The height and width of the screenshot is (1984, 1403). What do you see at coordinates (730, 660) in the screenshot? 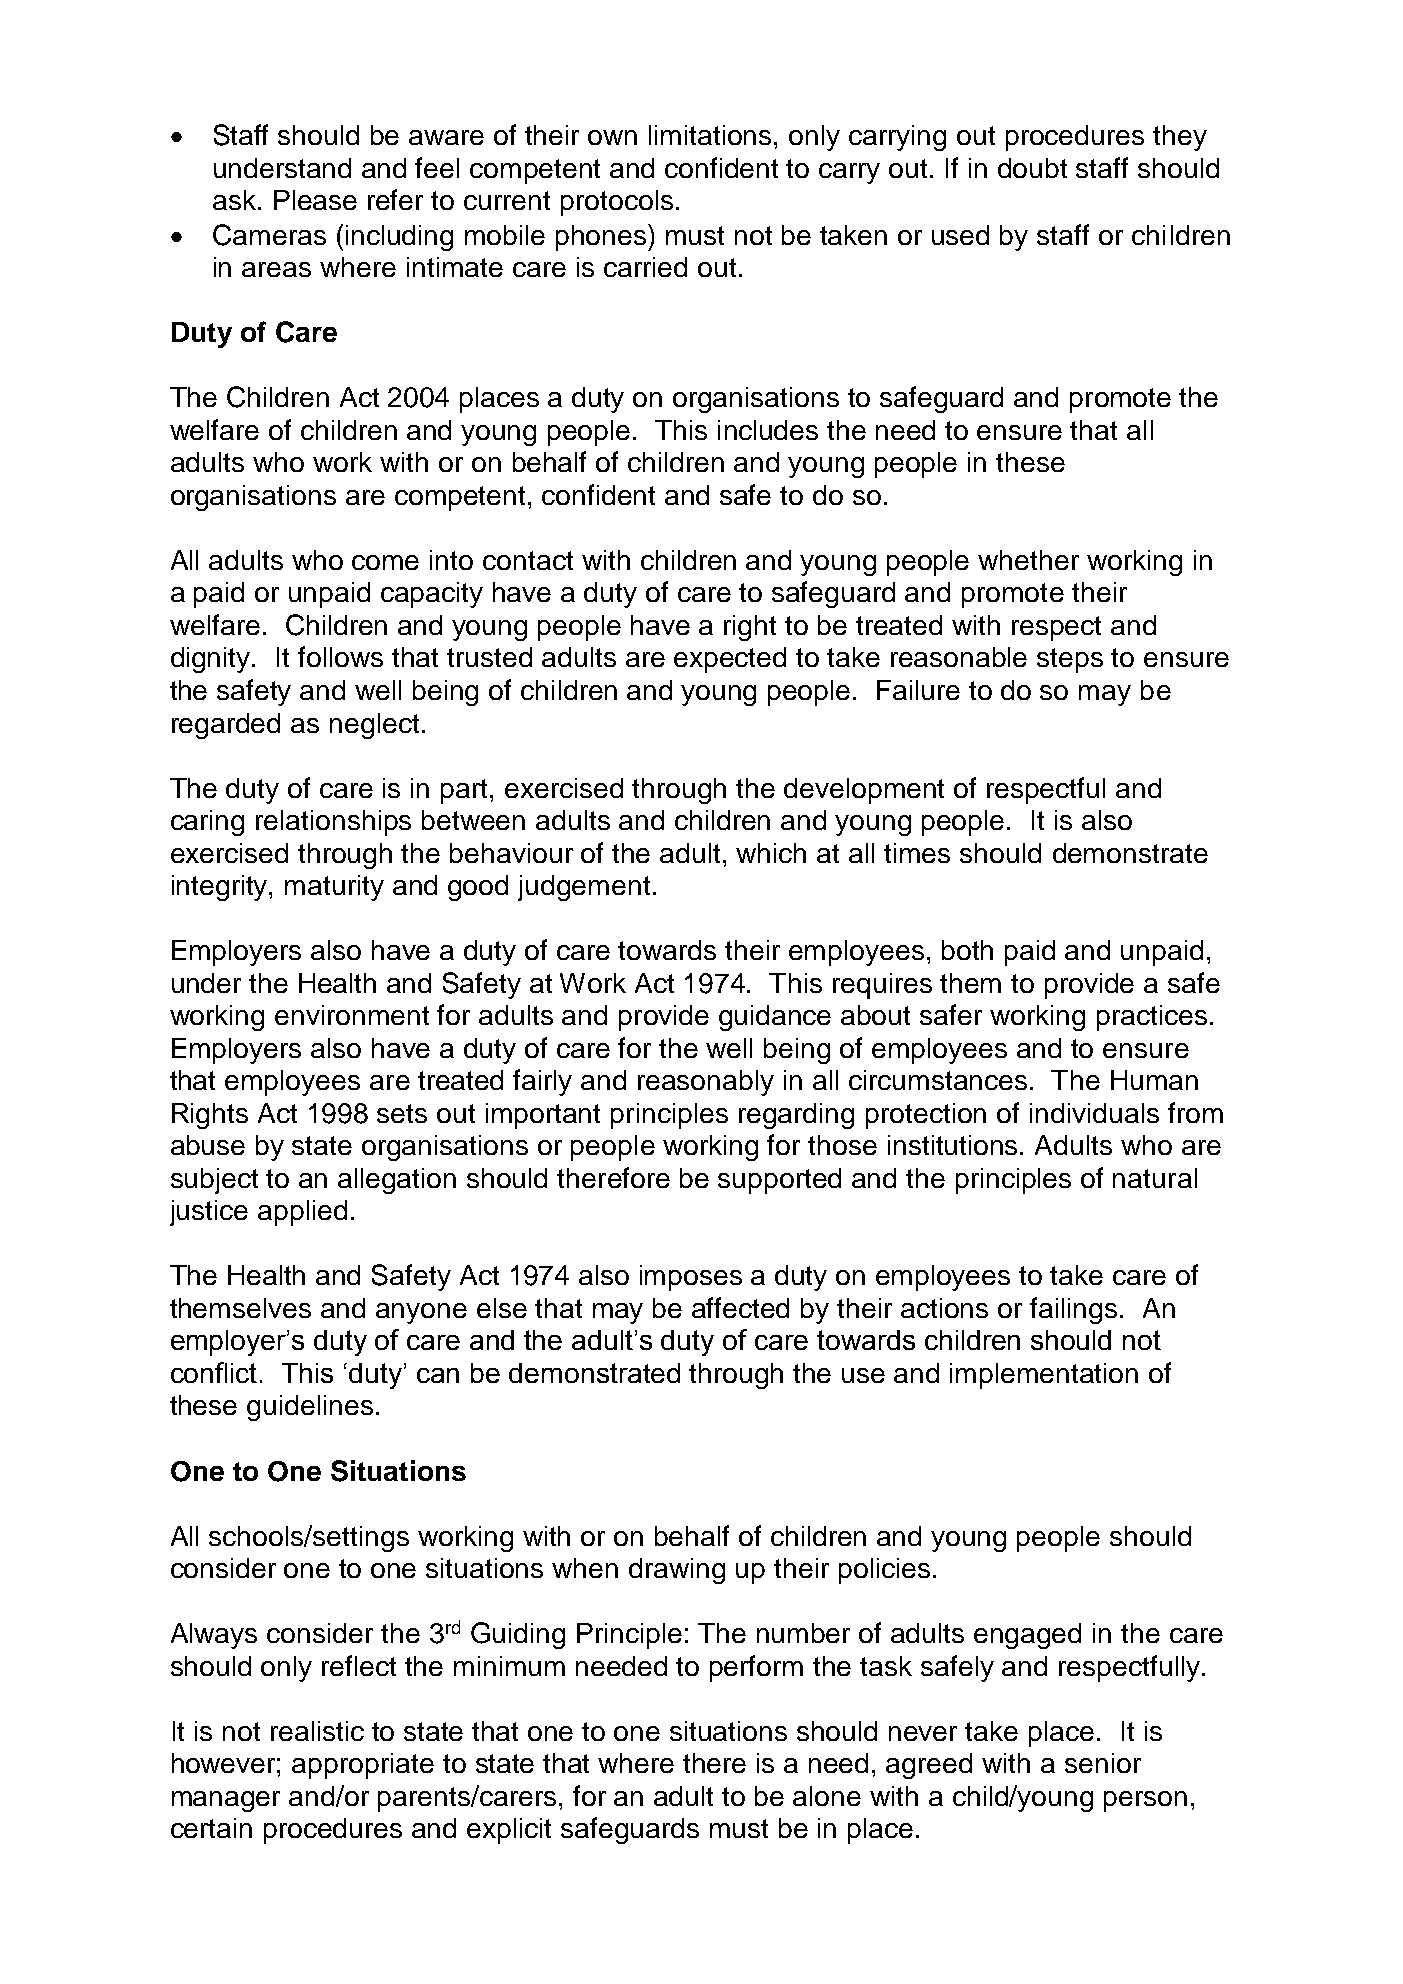
I see `expected` at bounding box center [730, 660].
